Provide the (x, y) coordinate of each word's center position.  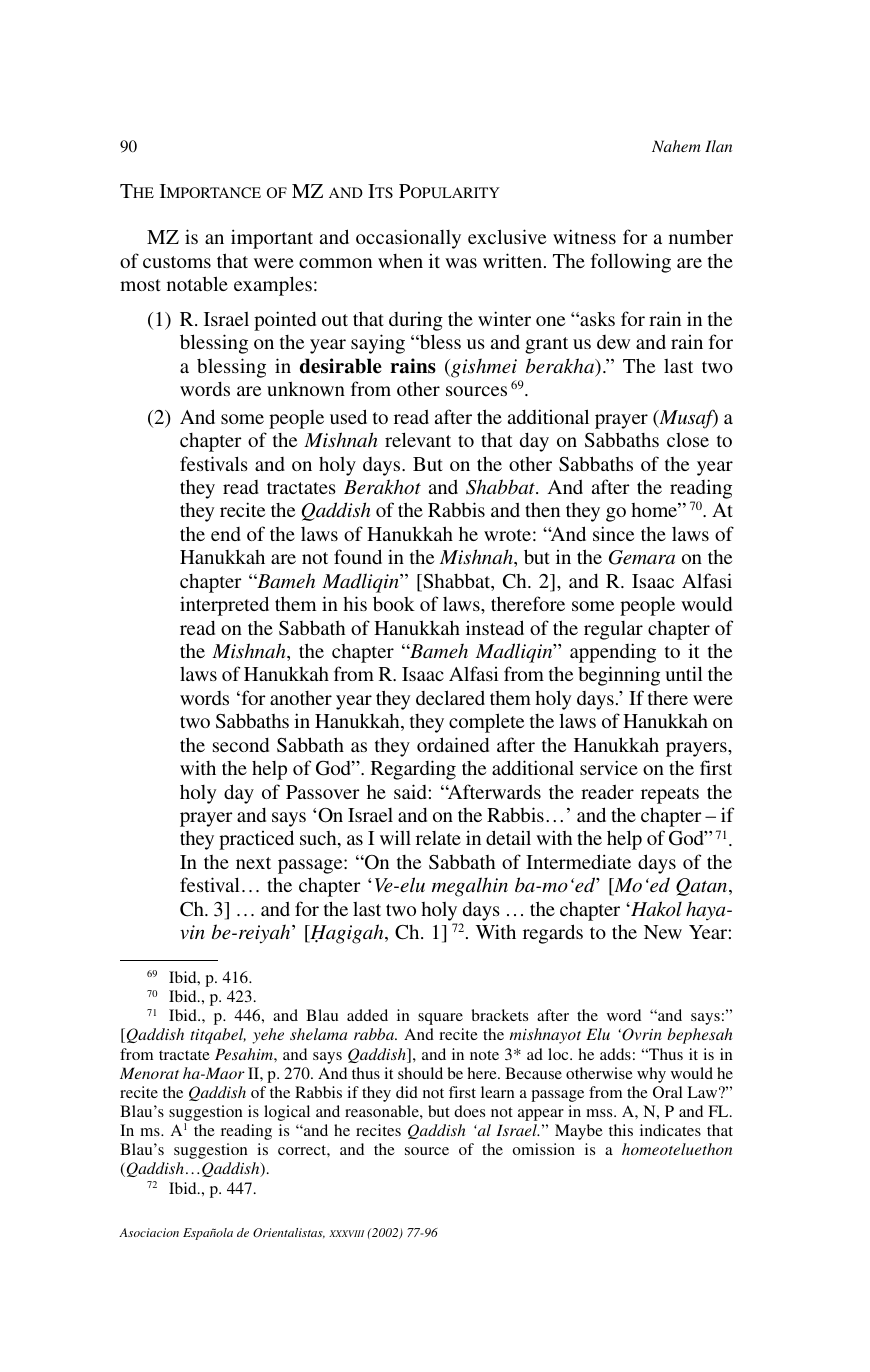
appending (613, 653)
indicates (670, 1130)
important (272, 239)
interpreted (224, 606)
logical (287, 1113)
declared (450, 697)
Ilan (718, 146)
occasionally (408, 239)
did (407, 1092)
